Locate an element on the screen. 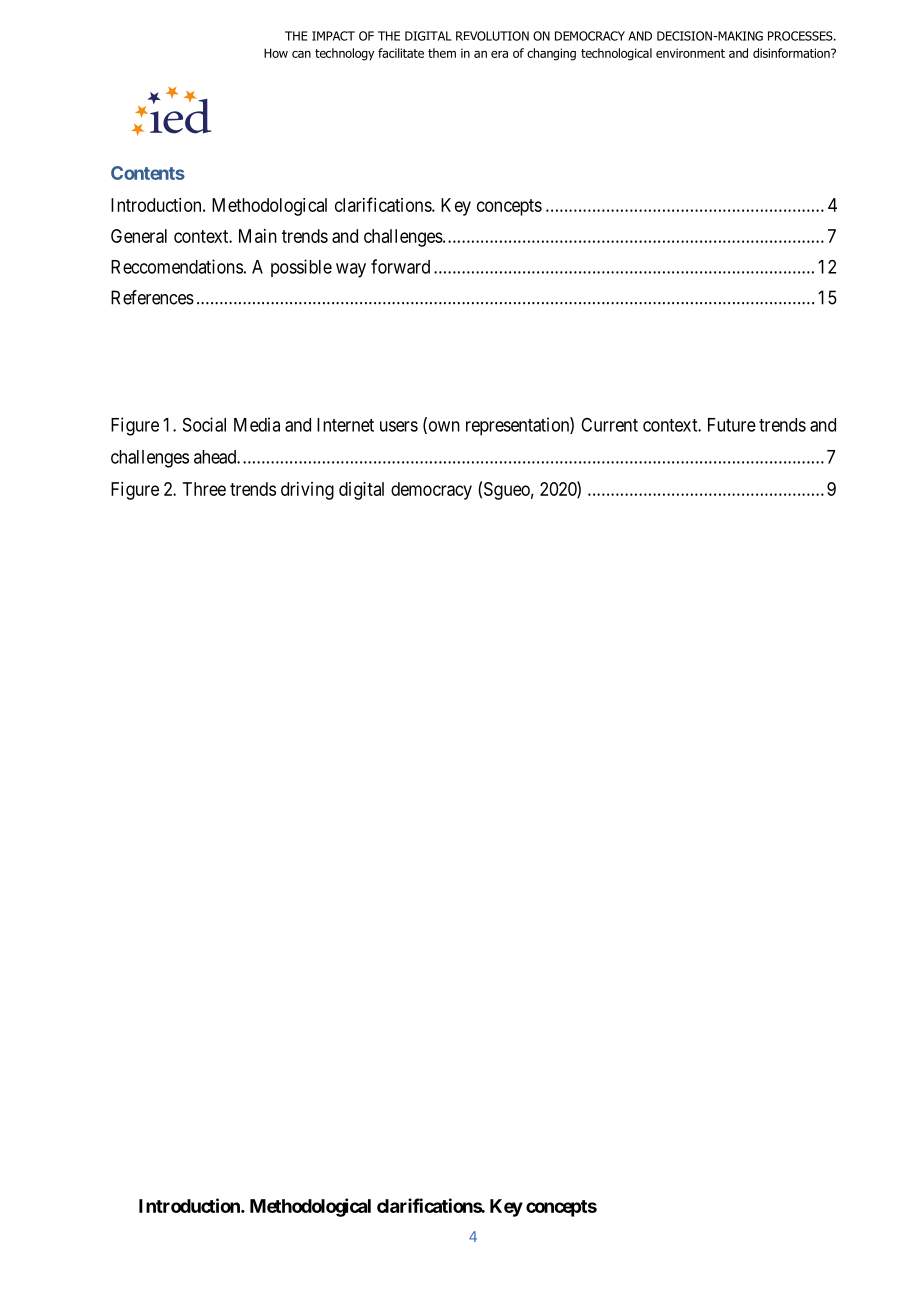 The image size is (924, 1308). environment is located at coordinates (690, 53).
